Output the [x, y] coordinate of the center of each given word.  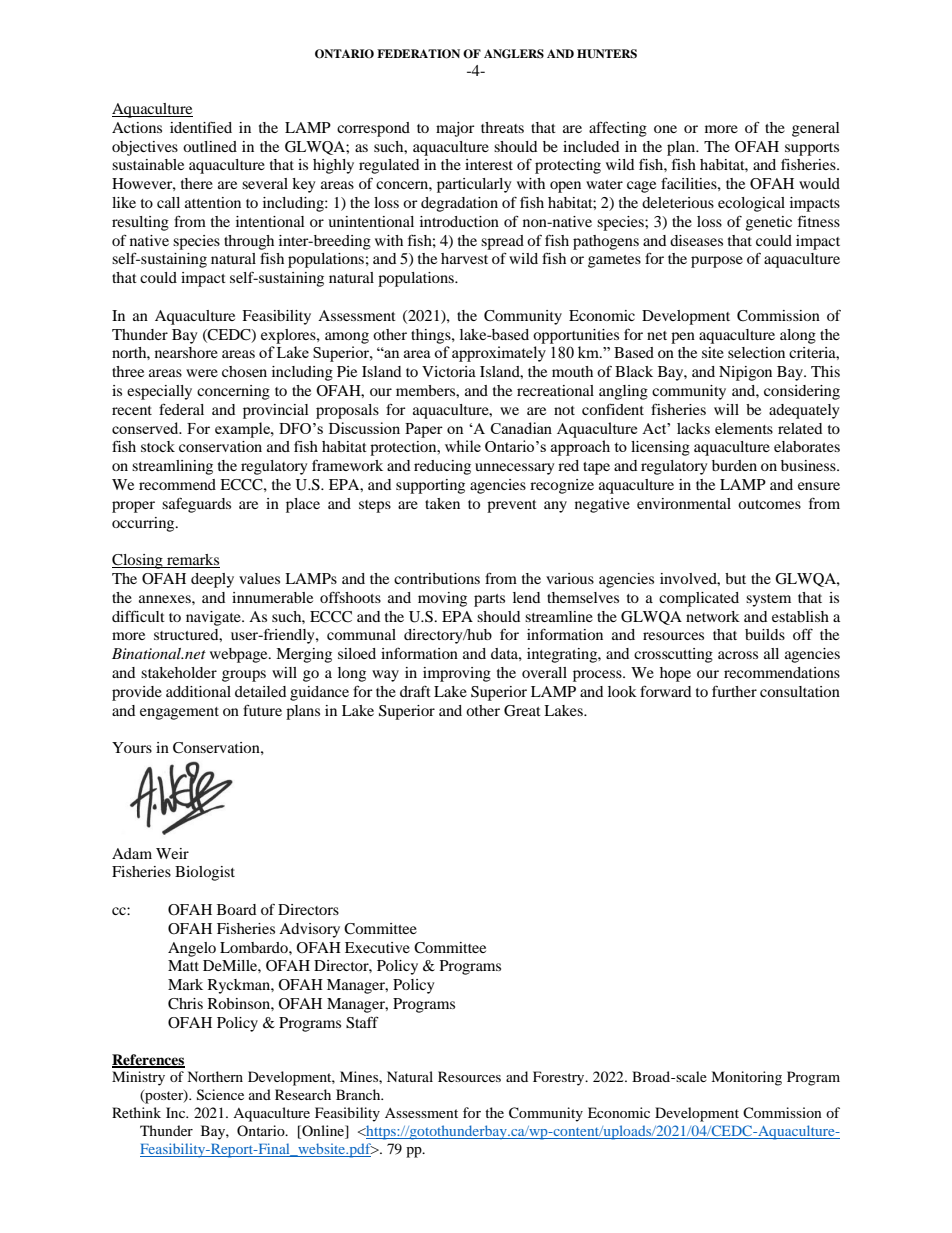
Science [220, 1095]
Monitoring [746, 1078]
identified [201, 127]
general [816, 129]
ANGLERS [514, 54]
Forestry [560, 1078]
